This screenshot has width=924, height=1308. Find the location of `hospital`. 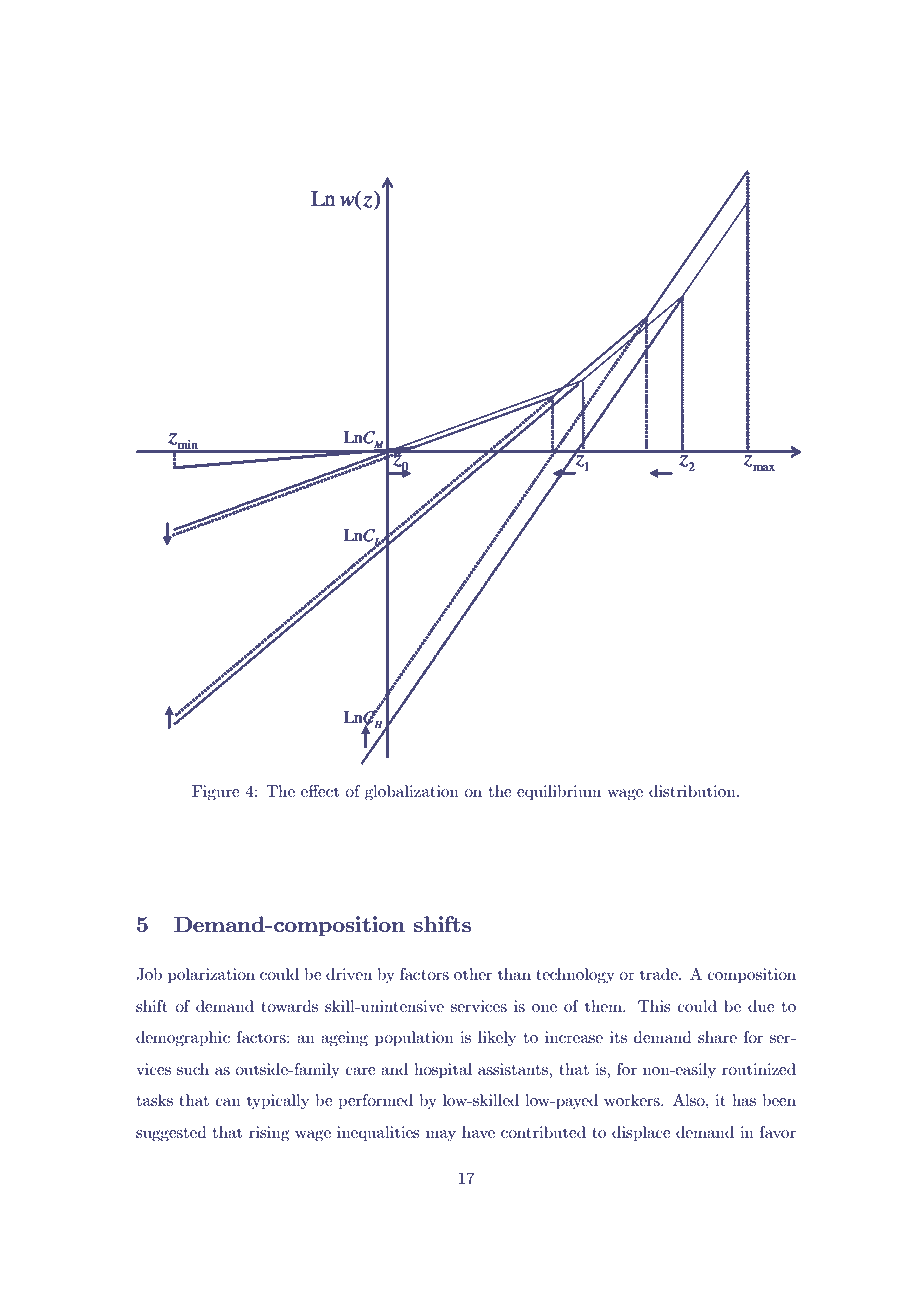

hospital is located at coordinates (443, 1071).
